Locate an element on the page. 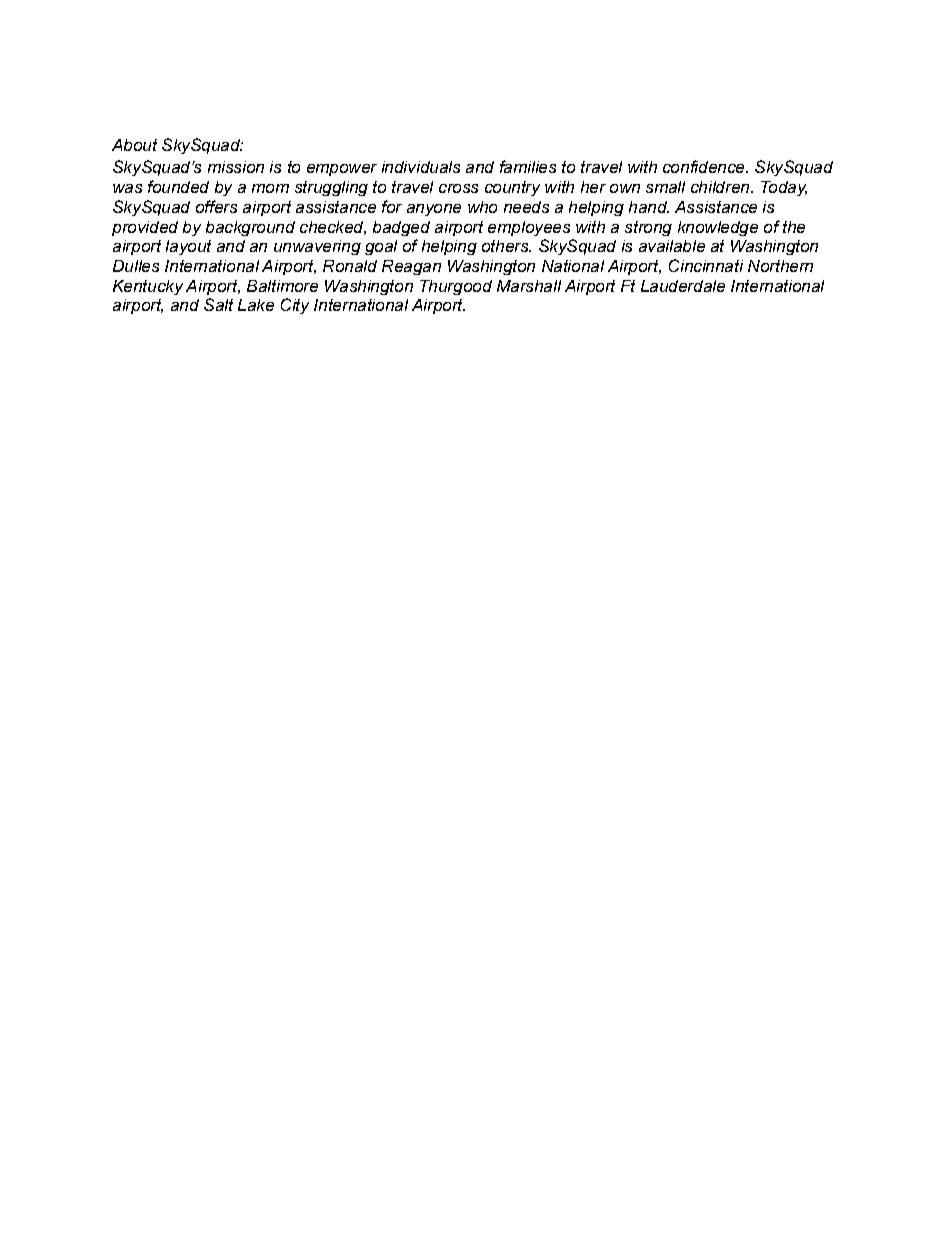 Image resolution: width=952 pixels, height=1233 pixels. Salt is located at coordinates (218, 304).
